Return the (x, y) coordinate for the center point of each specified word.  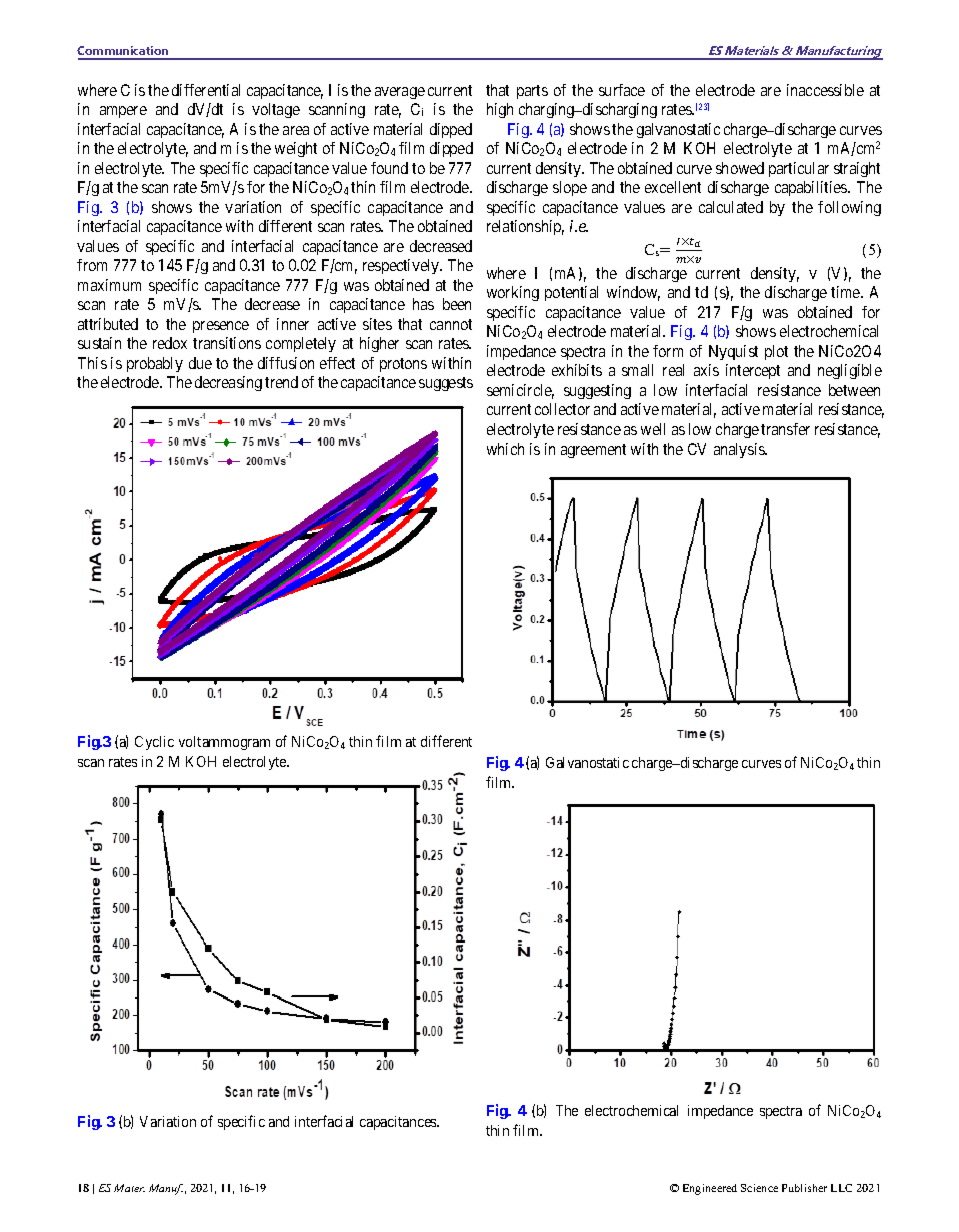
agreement (593, 451)
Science (759, 1188)
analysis (740, 450)
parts (532, 92)
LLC (841, 1188)
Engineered (710, 1189)
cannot (451, 324)
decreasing (228, 383)
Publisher (804, 1188)
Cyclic (154, 743)
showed (740, 168)
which (505, 449)
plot (776, 352)
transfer (785, 429)
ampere (123, 112)
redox (170, 343)
